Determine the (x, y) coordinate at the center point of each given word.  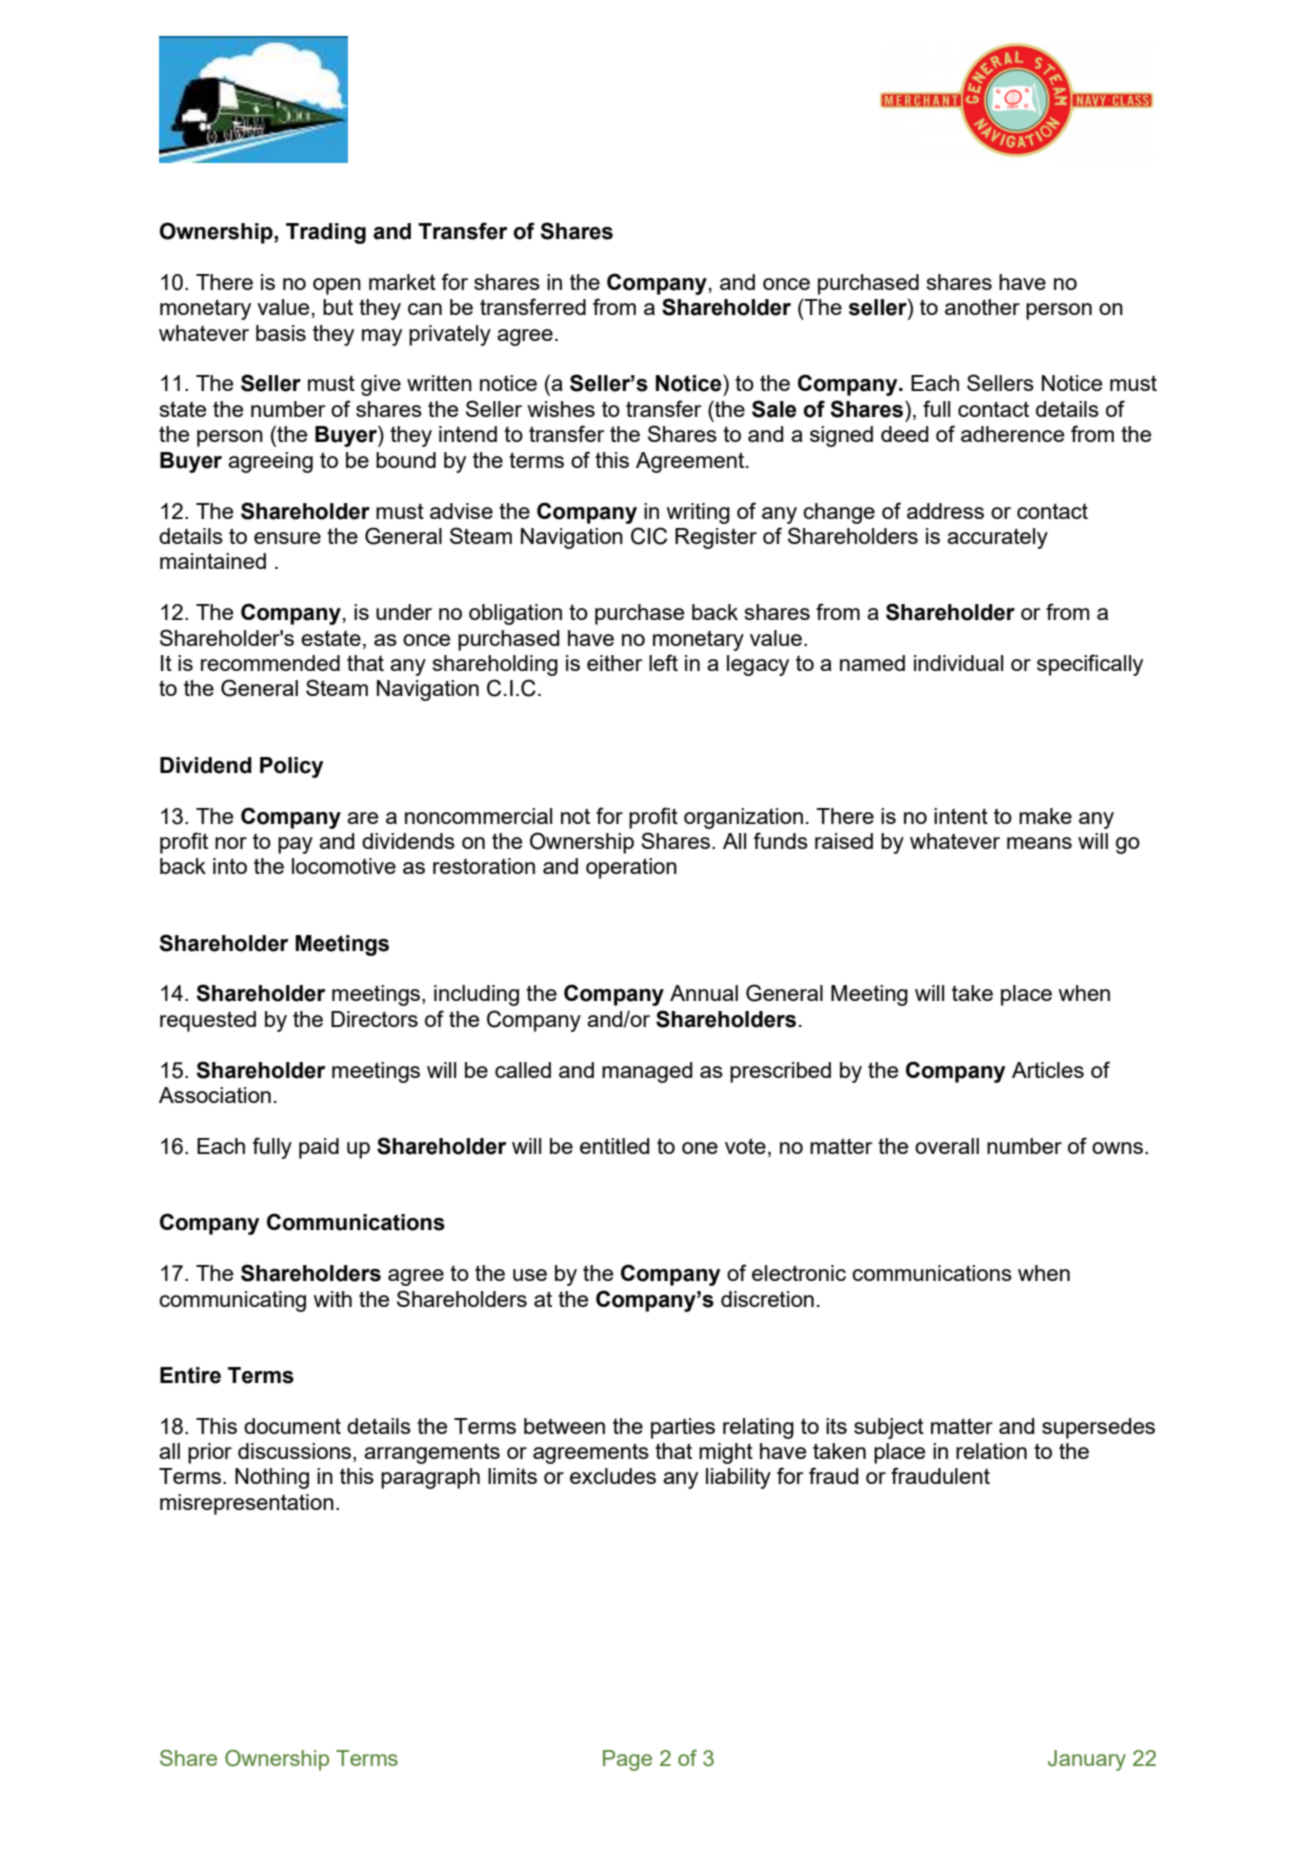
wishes (561, 409)
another (982, 307)
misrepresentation (247, 1504)
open (337, 286)
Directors (374, 1019)
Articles (1048, 1070)
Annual (704, 993)
